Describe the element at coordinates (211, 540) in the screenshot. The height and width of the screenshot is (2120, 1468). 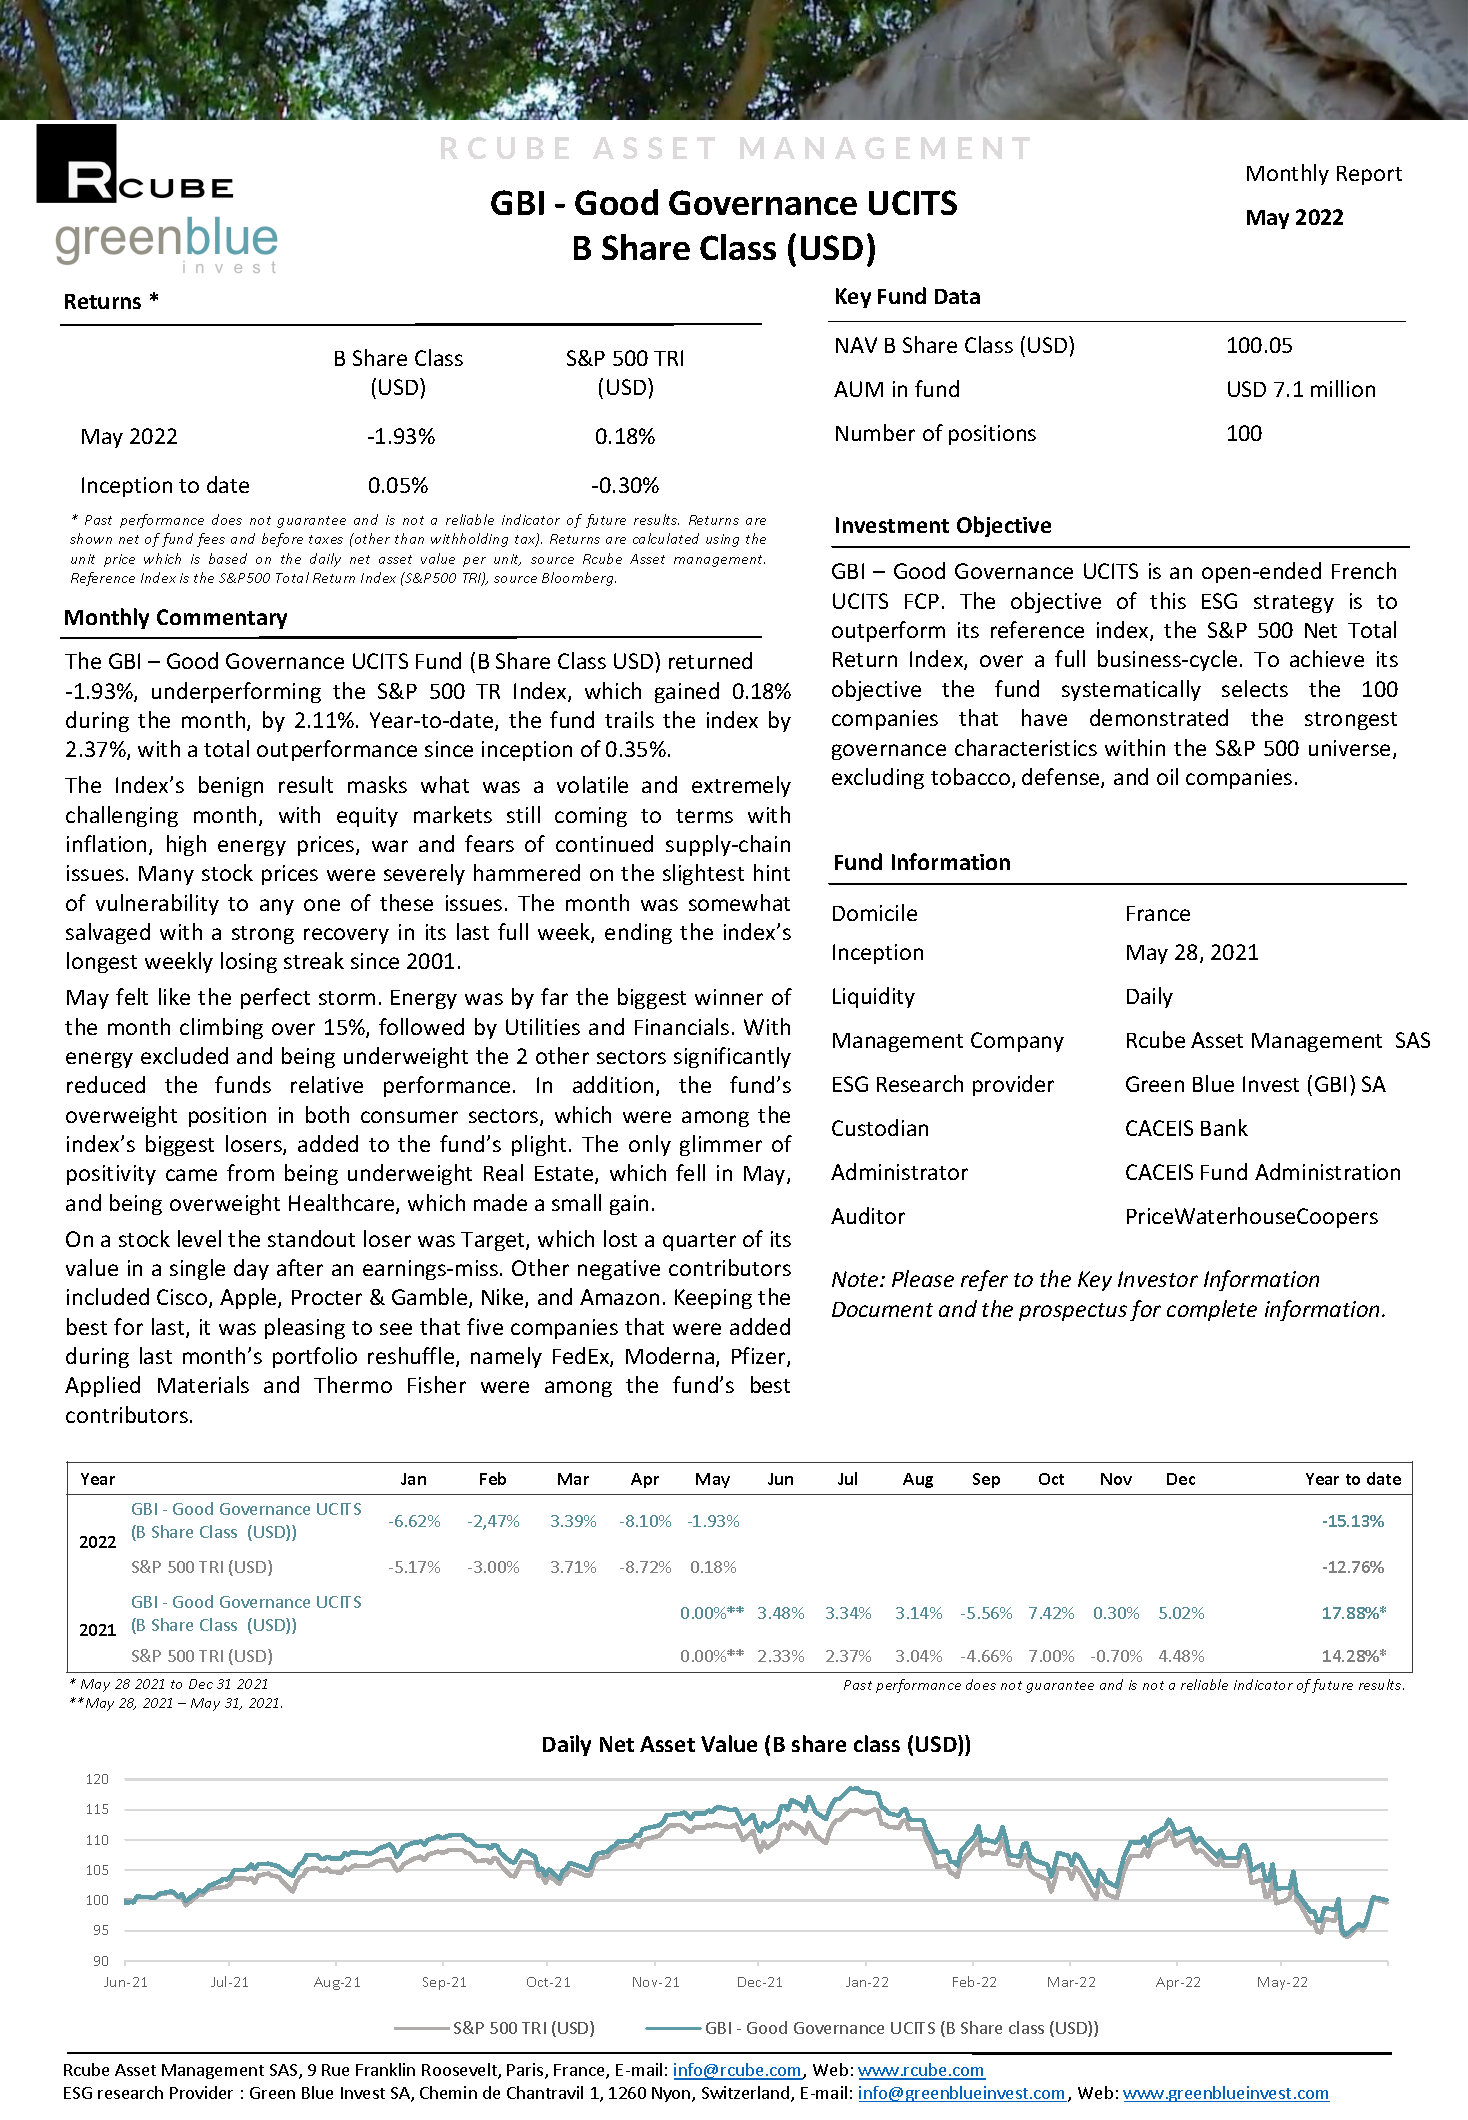
I see `fees` at that location.
